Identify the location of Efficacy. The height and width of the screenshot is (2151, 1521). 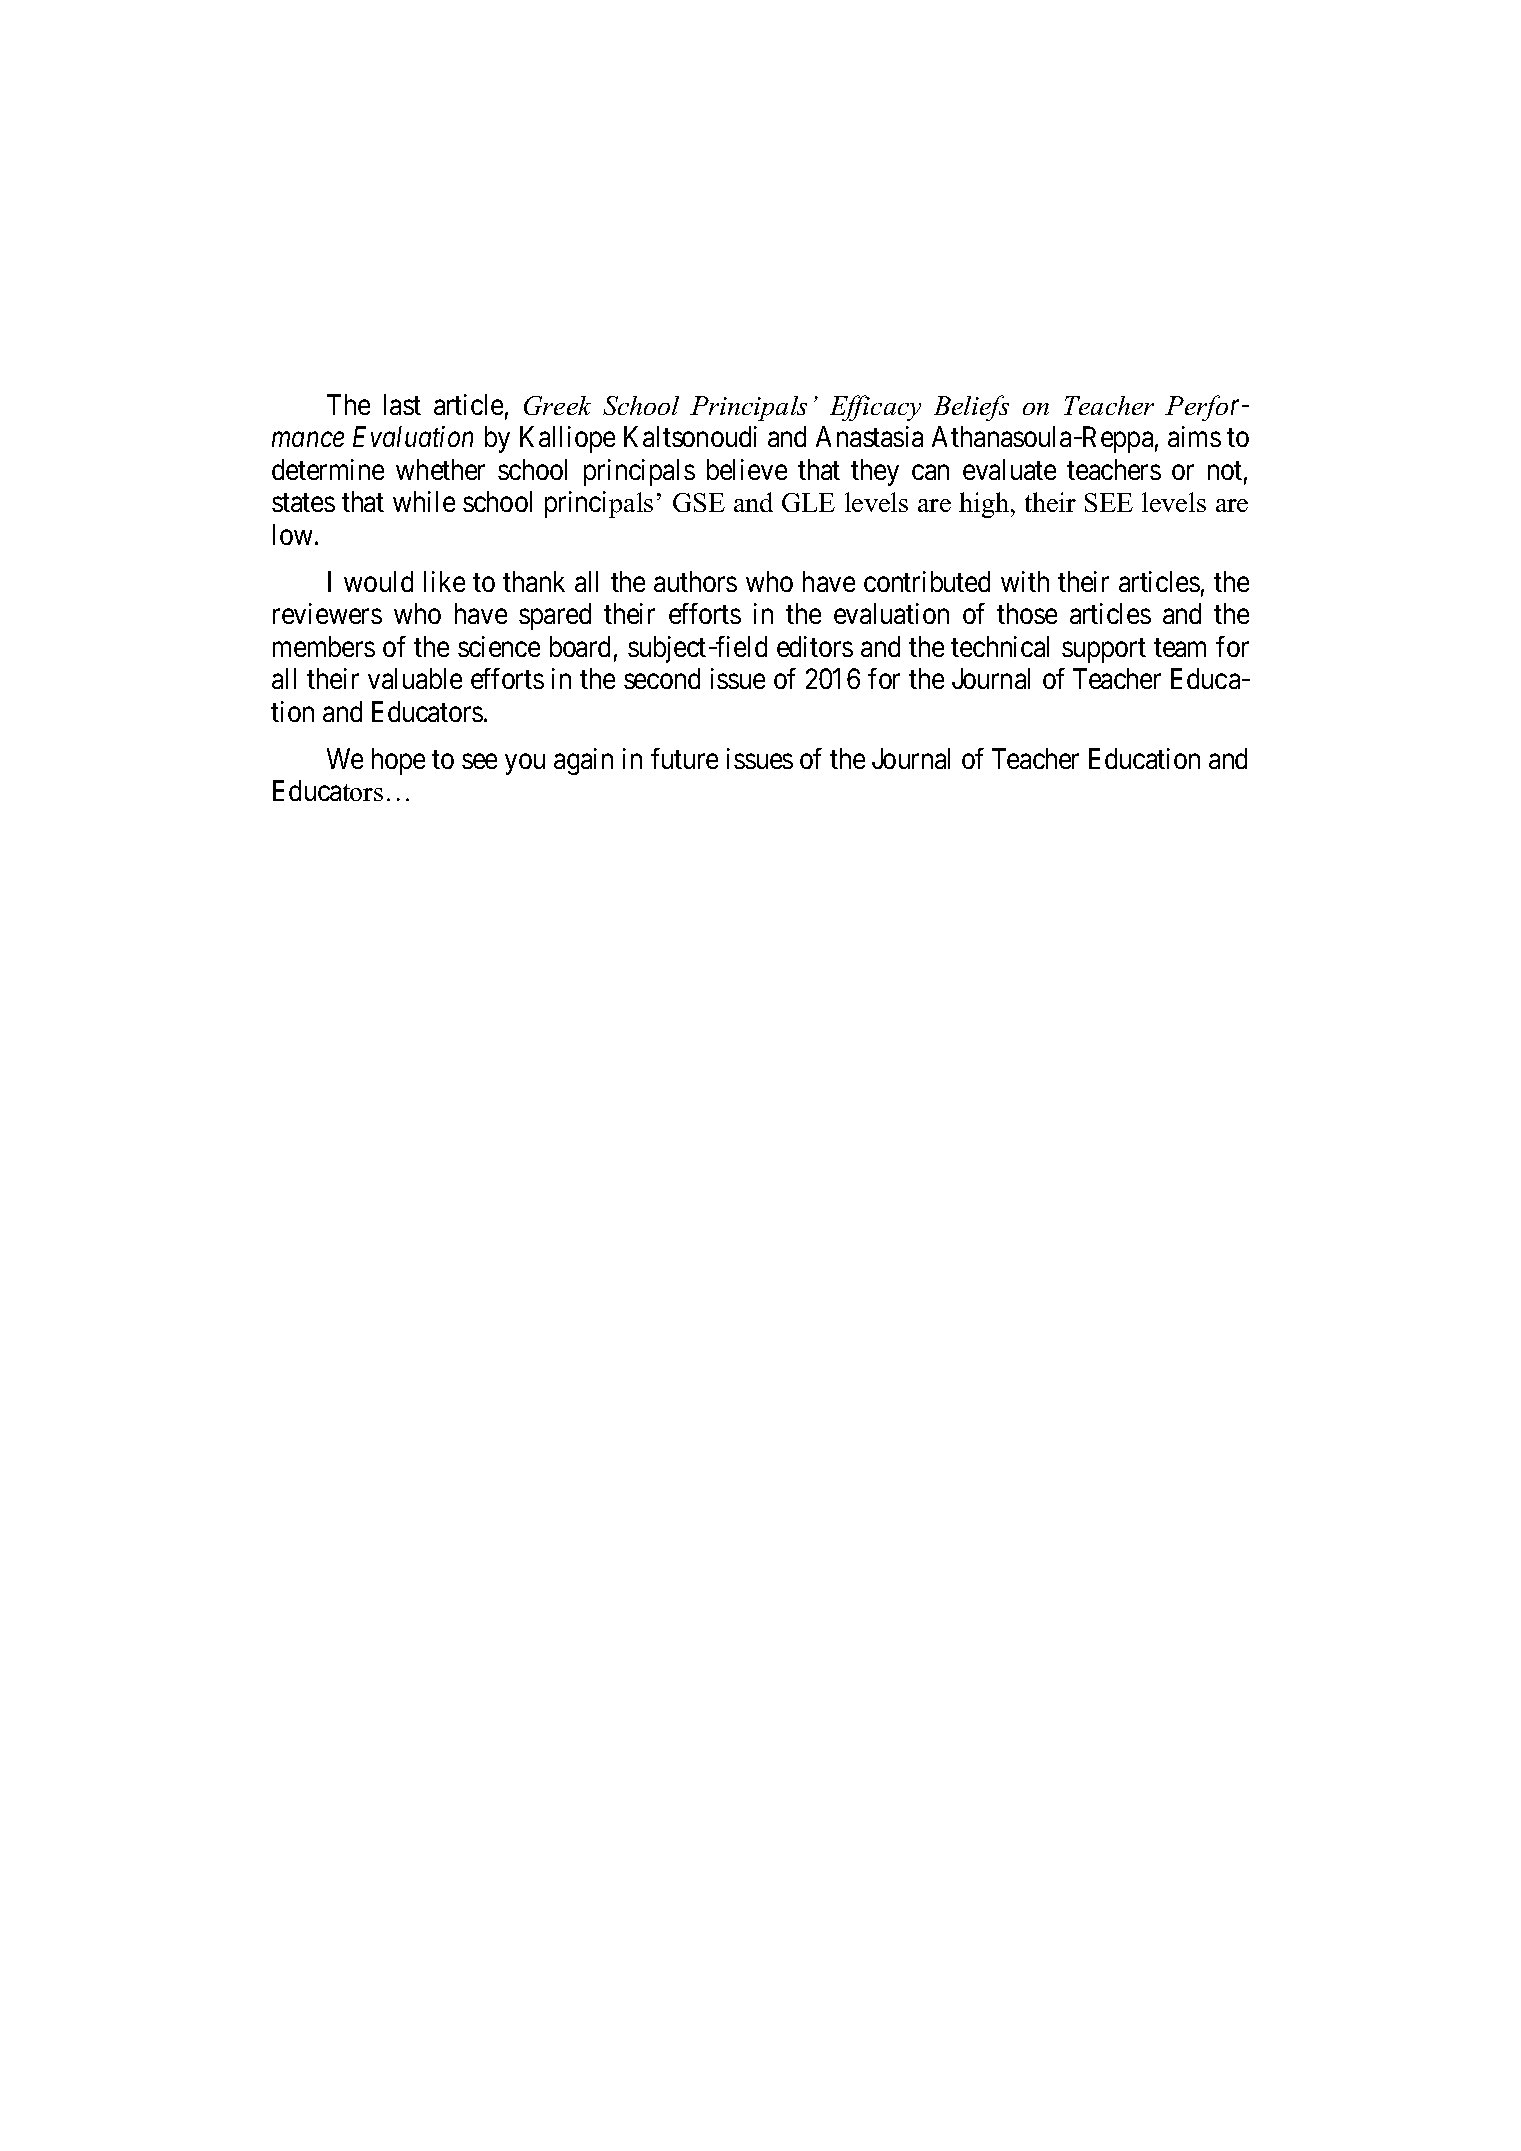
(875, 408).
